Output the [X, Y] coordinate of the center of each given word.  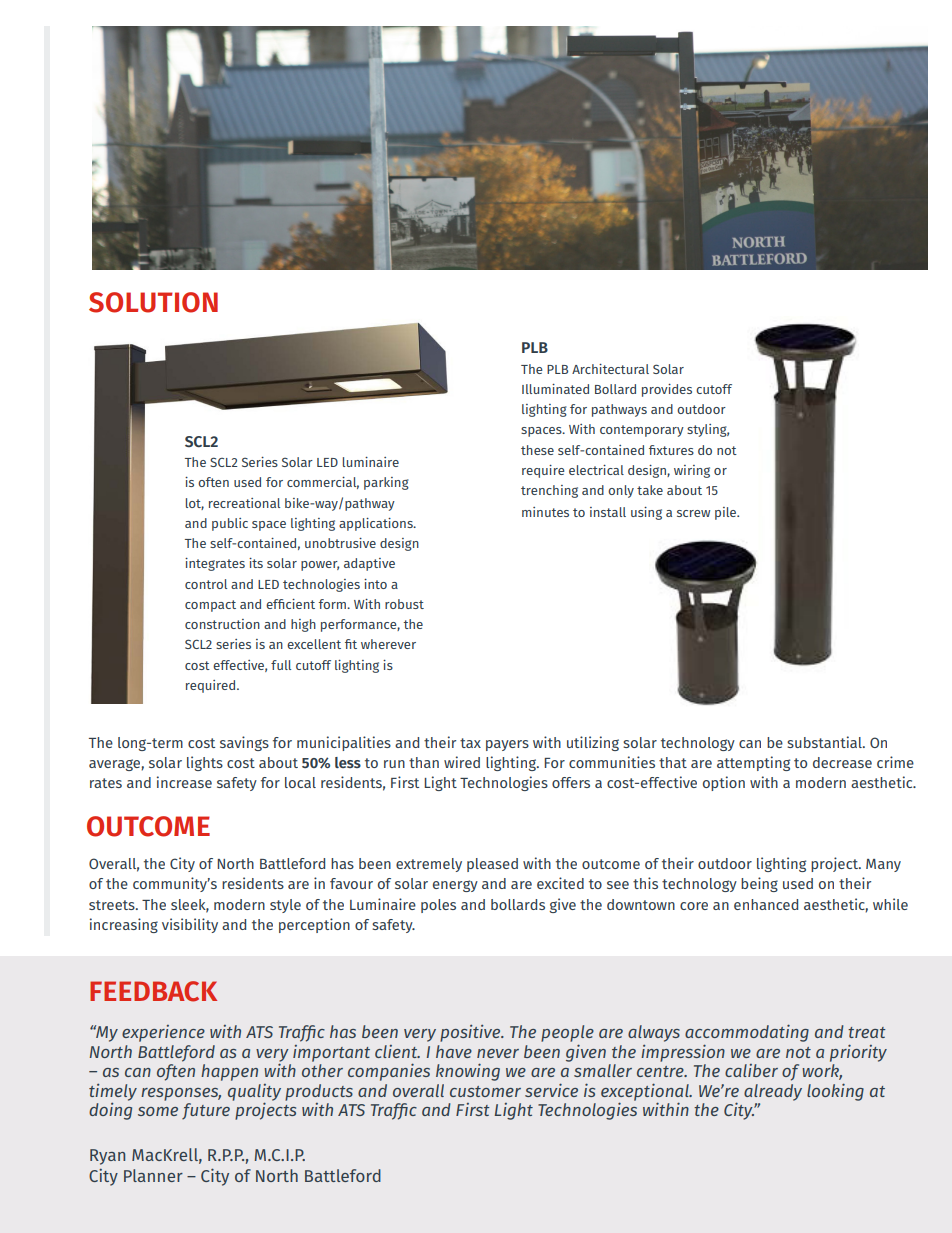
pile [726, 513]
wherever [388, 644]
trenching [549, 491]
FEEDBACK [153, 991]
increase [184, 782]
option [724, 783]
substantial [825, 742]
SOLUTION [153, 302]
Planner [153, 1175]
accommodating [747, 1034]
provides [667, 390]
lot [195, 504]
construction [222, 624]
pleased [492, 865]
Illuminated [555, 389]
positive [471, 1033]
